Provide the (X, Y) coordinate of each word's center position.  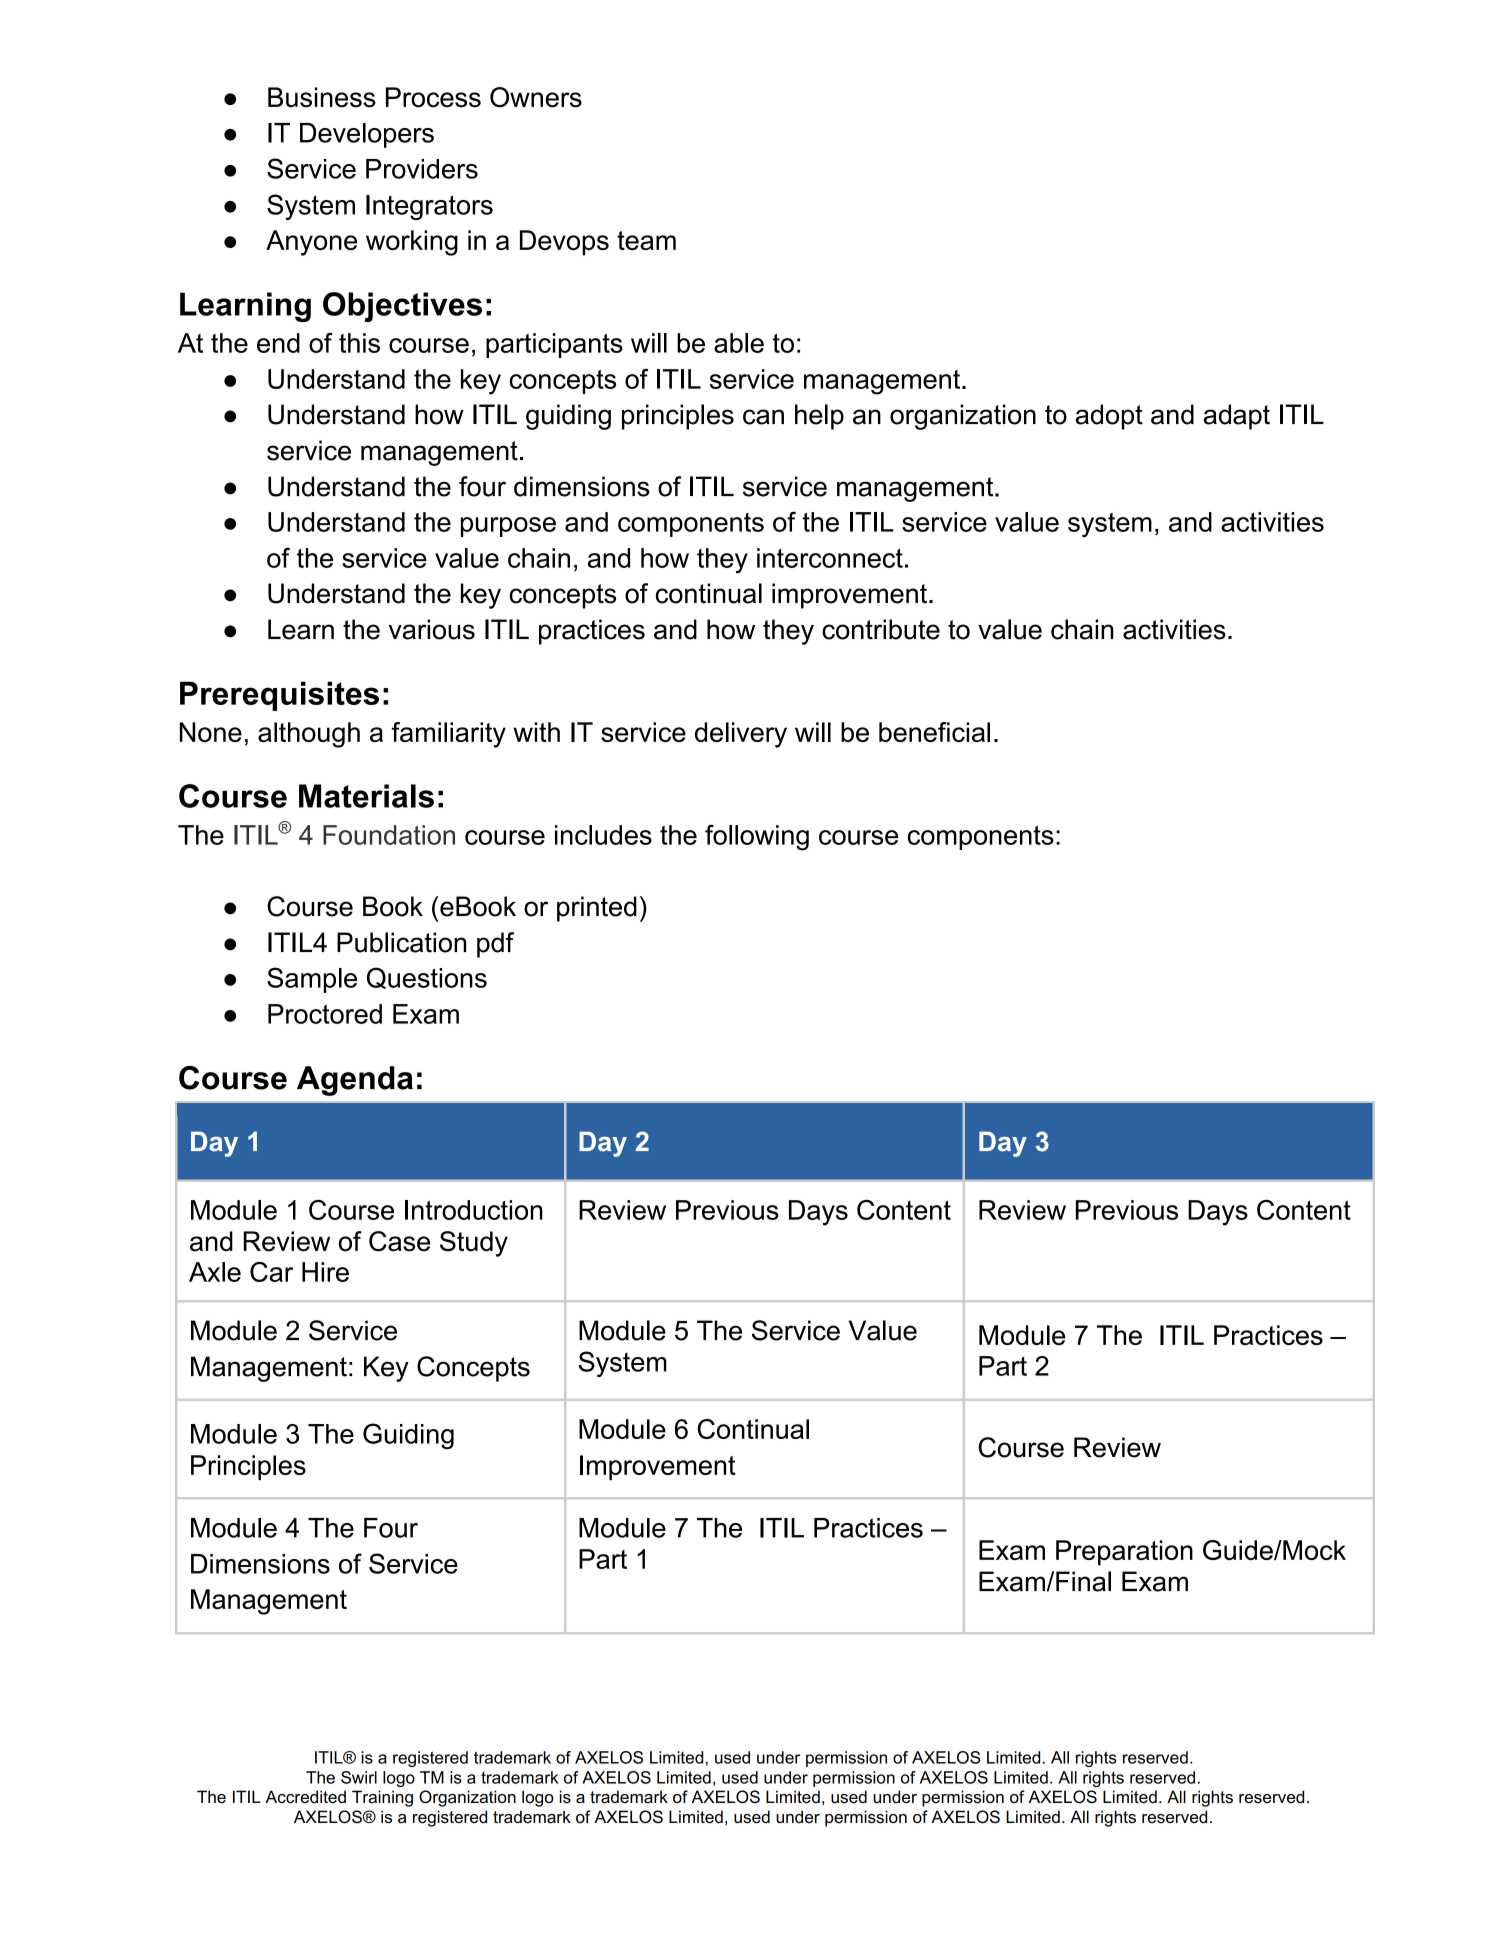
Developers (367, 135)
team (646, 240)
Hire (325, 1272)
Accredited (305, 1797)
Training (382, 1798)
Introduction (474, 1210)
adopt (1109, 417)
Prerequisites (279, 696)
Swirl (359, 1777)
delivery (741, 735)
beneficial (934, 732)
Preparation (1124, 1553)
